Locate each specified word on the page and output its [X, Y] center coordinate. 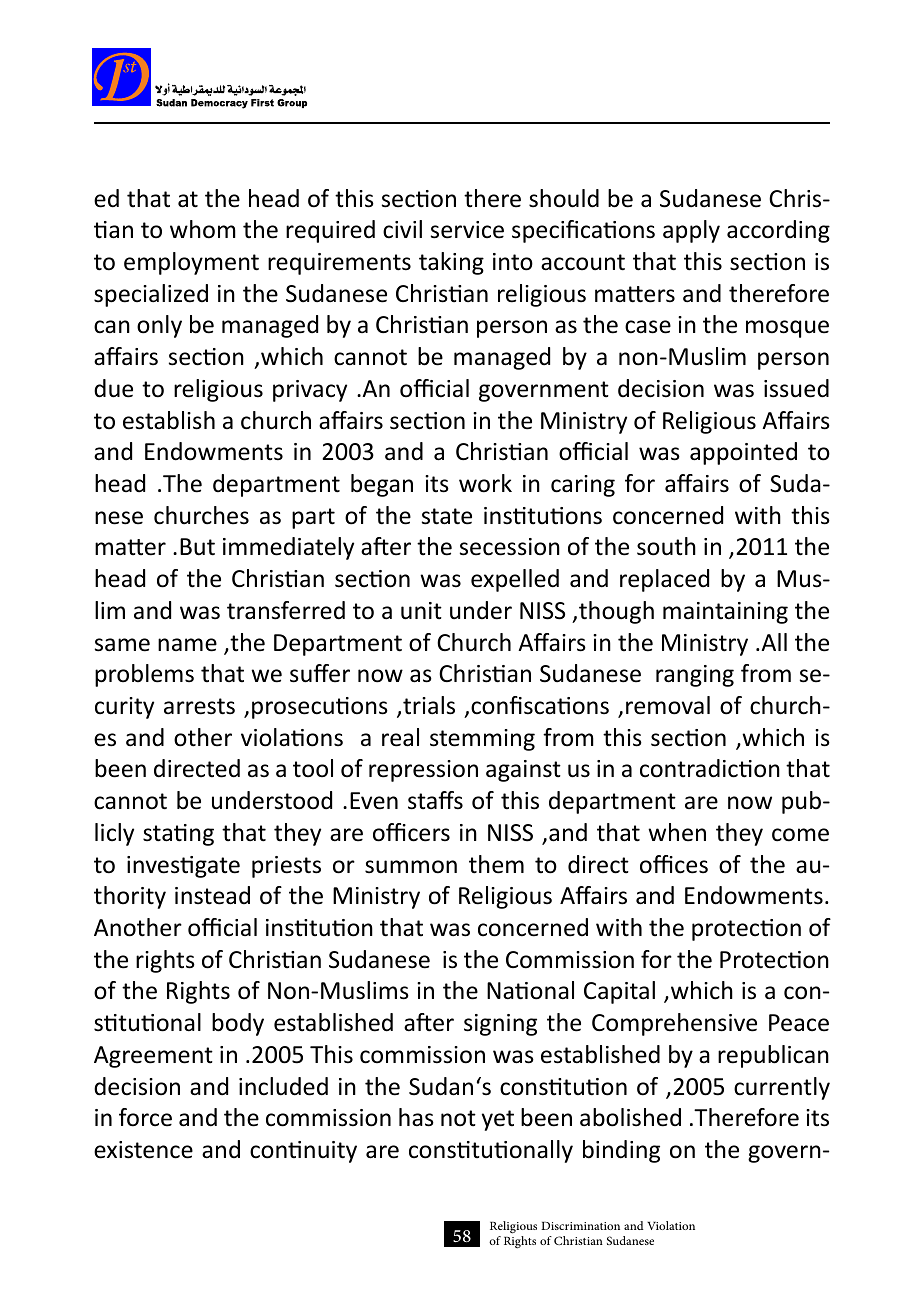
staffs [435, 800]
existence [143, 1150]
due [113, 388]
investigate [183, 867]
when [677, 832]
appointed [743, 453]
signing [500, 1025]
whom [203, 229]
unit [421, 611]
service [467, 230]
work [485, 483]
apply [691, 231]
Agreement [153, 1057]
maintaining [725, 613]
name [187, 645]
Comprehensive [674, 1024]
